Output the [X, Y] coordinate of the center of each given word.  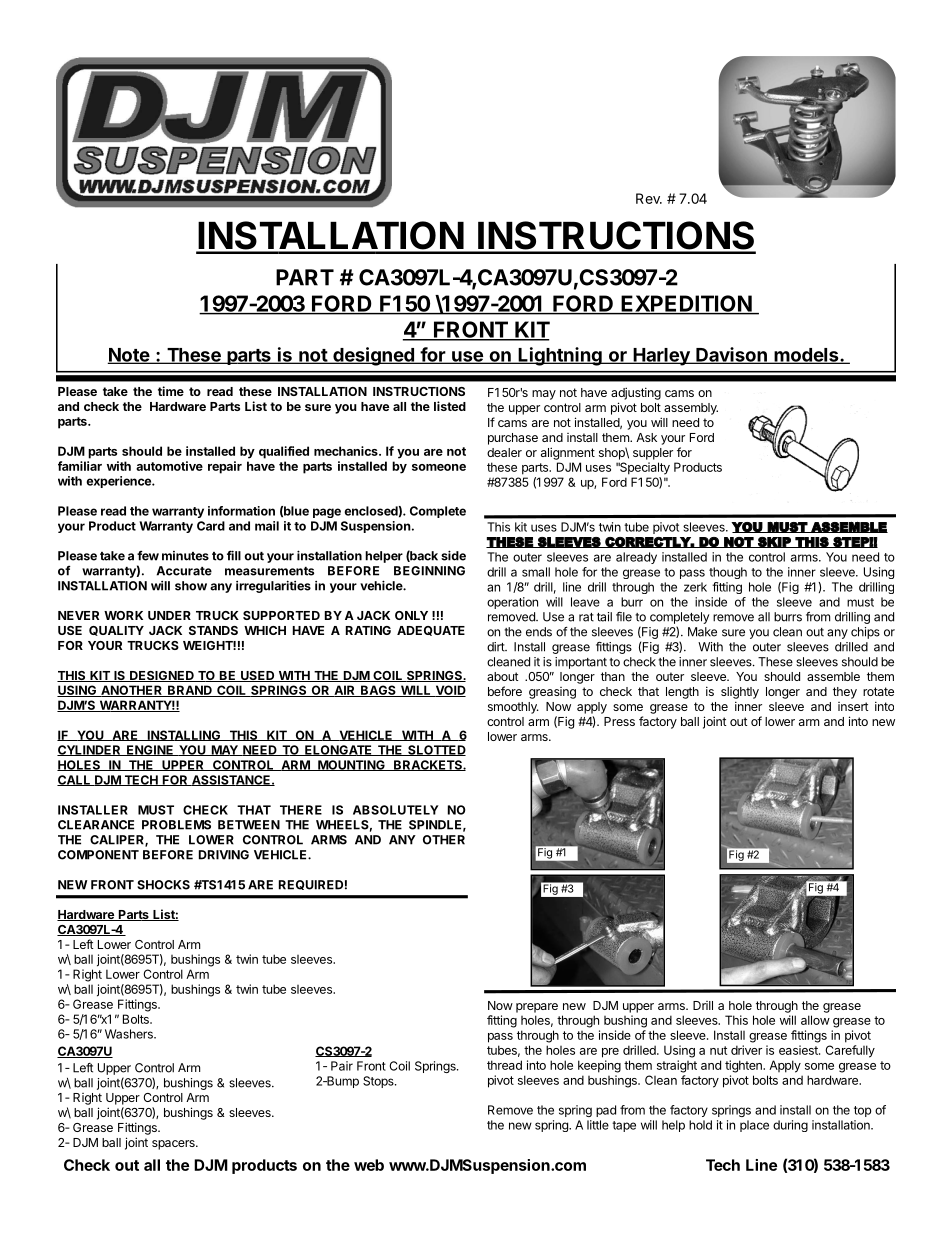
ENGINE [150, 750]
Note [129, 356]
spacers [174, 1145]
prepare [537, 1008]
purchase [513, 439]
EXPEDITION [686, 304]
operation [512, 603]
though [728, 573]
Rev [649, 198]
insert [853, 706]
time [171, 391]
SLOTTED [436, 750]
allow [815, 1020]
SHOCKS [163, 885]
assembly [691, 409]
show [191, 586]
